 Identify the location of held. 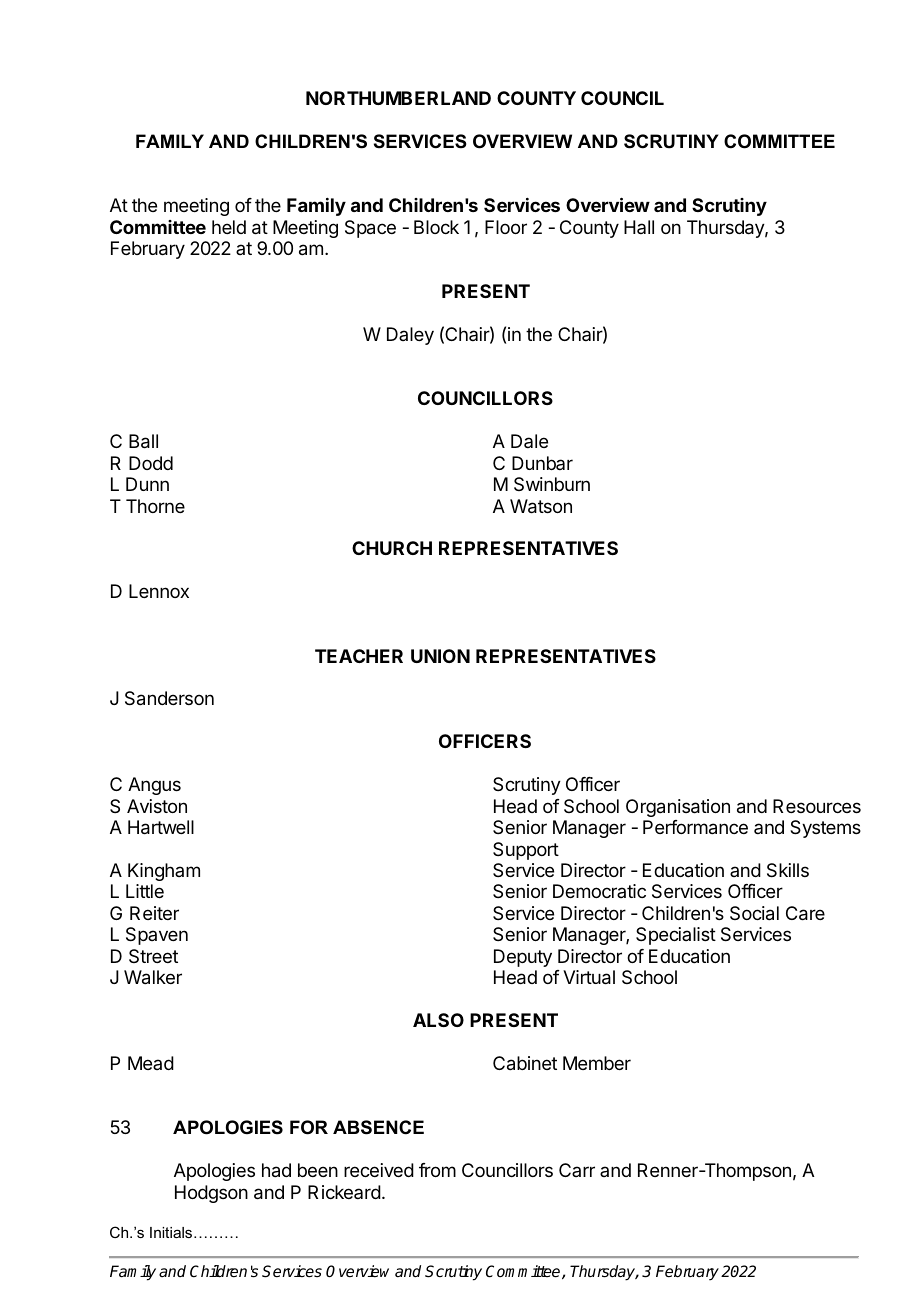
(229, 227).
